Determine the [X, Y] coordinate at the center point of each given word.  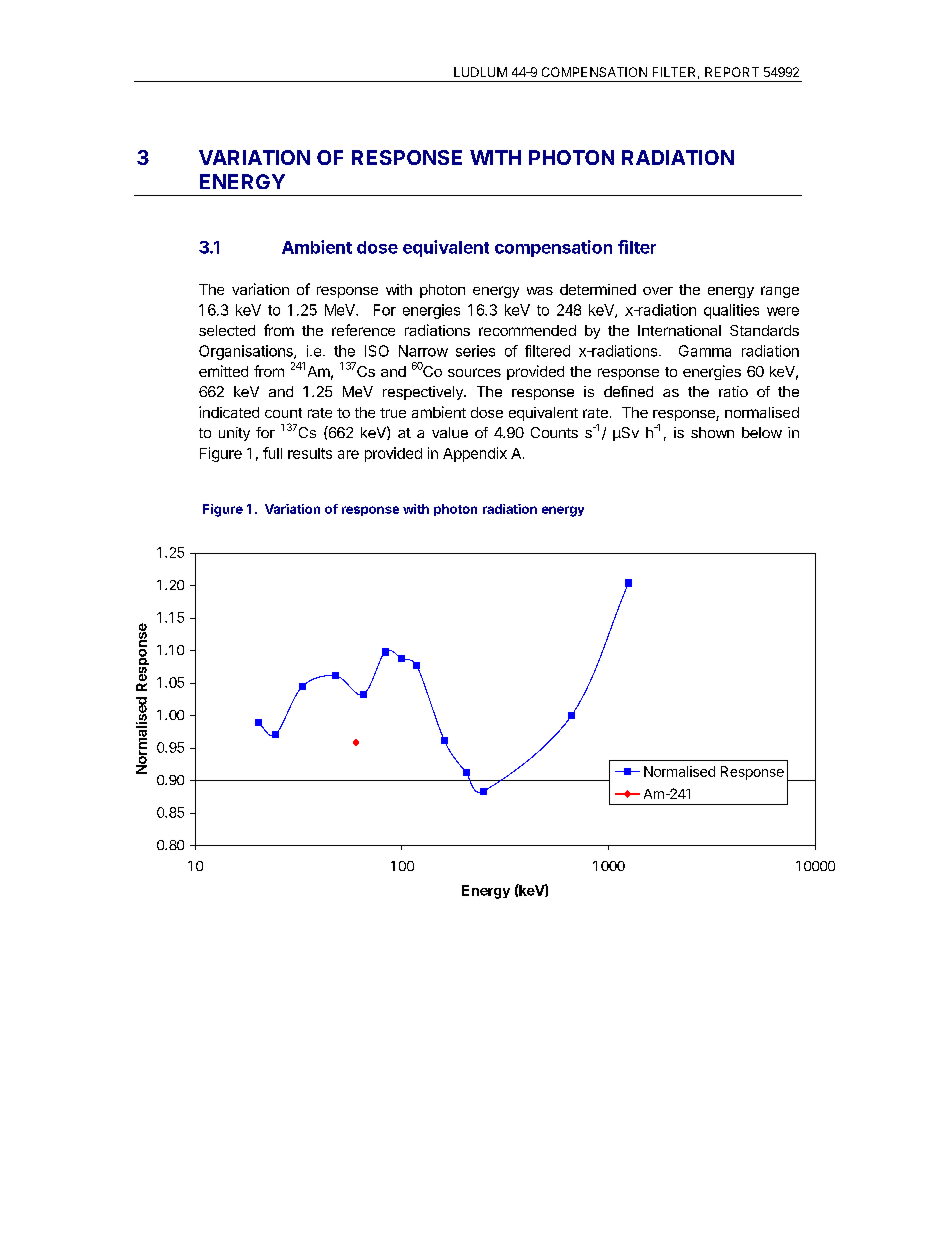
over [658, 291]
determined [598, 289]
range [780, 292]
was [540, 291]
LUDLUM [480, 72]
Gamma [705, 351]
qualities [731, 311]
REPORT [732, 72]
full [272, 453]
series [475, 351]
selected [227, 330]
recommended [527, 330]
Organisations [247, 352]
